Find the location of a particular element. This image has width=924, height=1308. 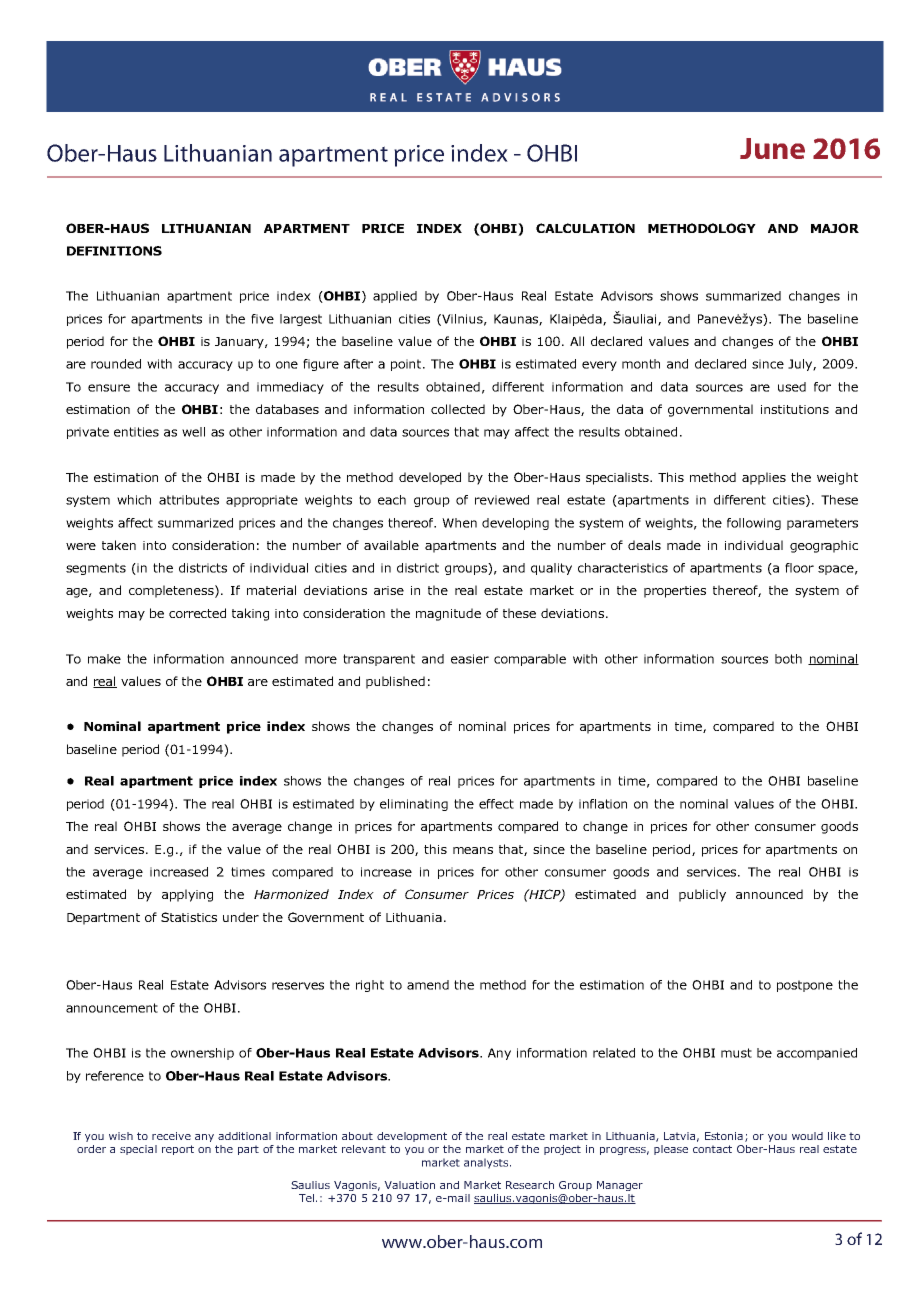

report is located at coordinates (178, 1150).
